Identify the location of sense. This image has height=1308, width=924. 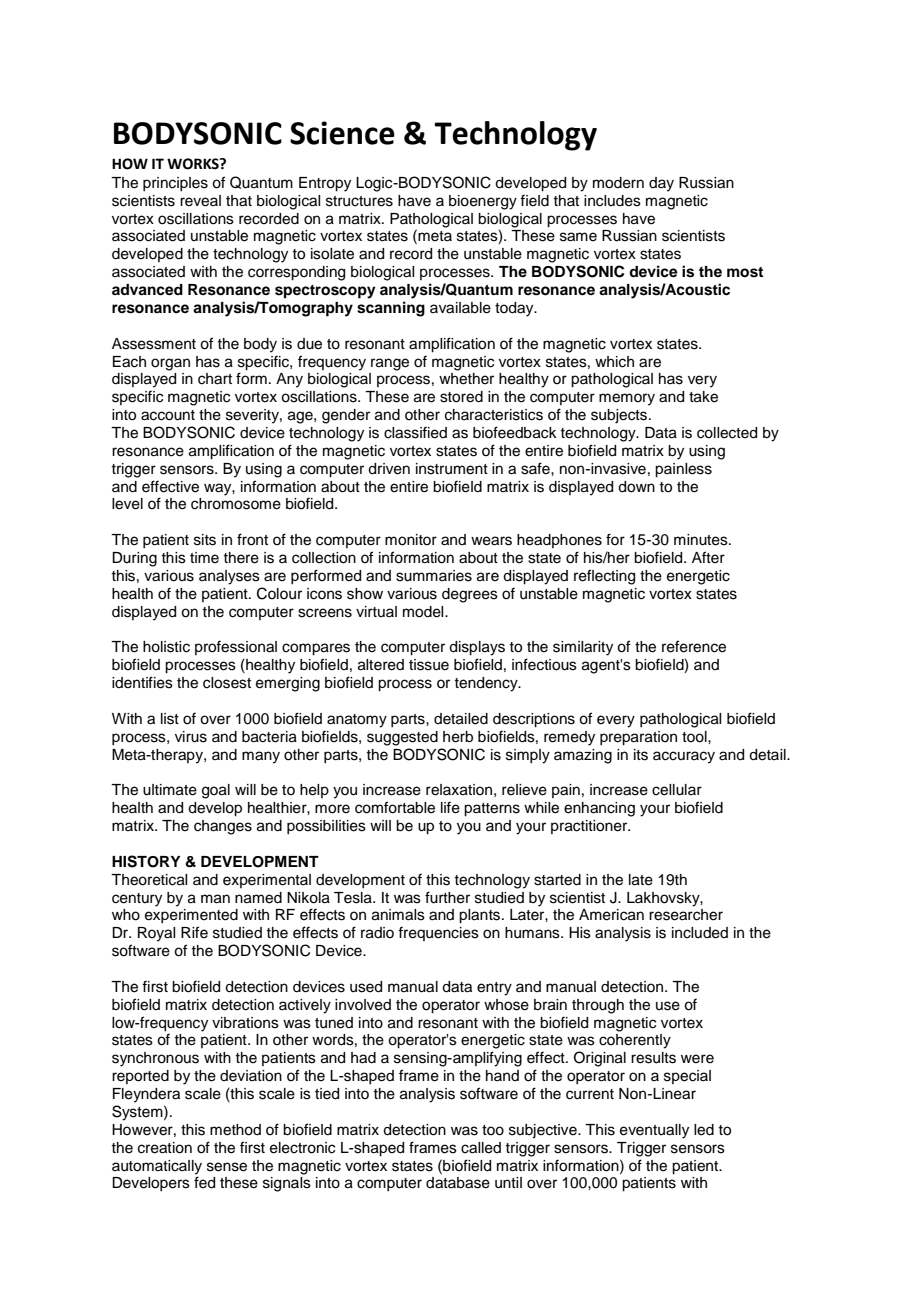
(227, 1167).
